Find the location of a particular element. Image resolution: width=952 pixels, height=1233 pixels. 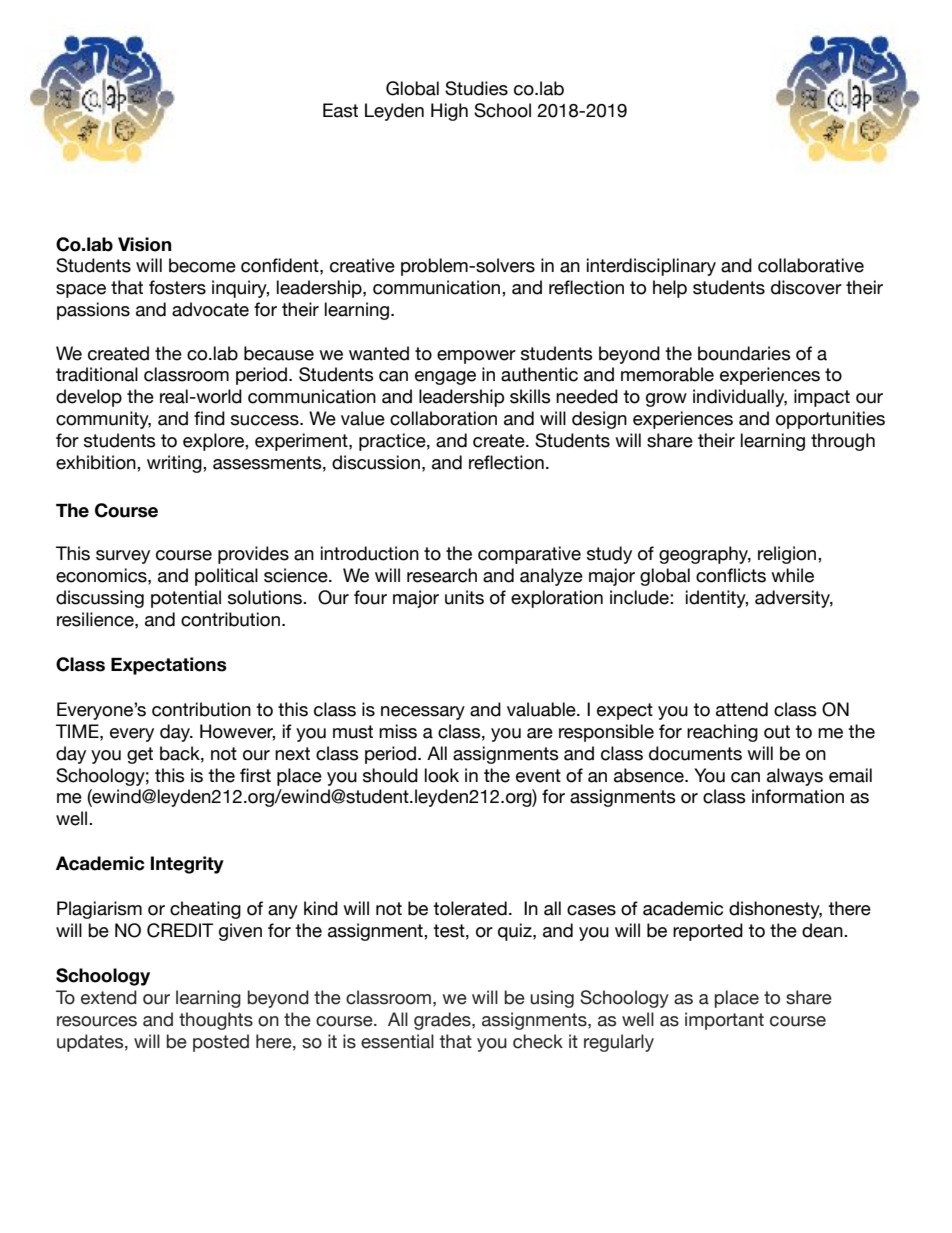

information is located at coordinates (798, 796).
